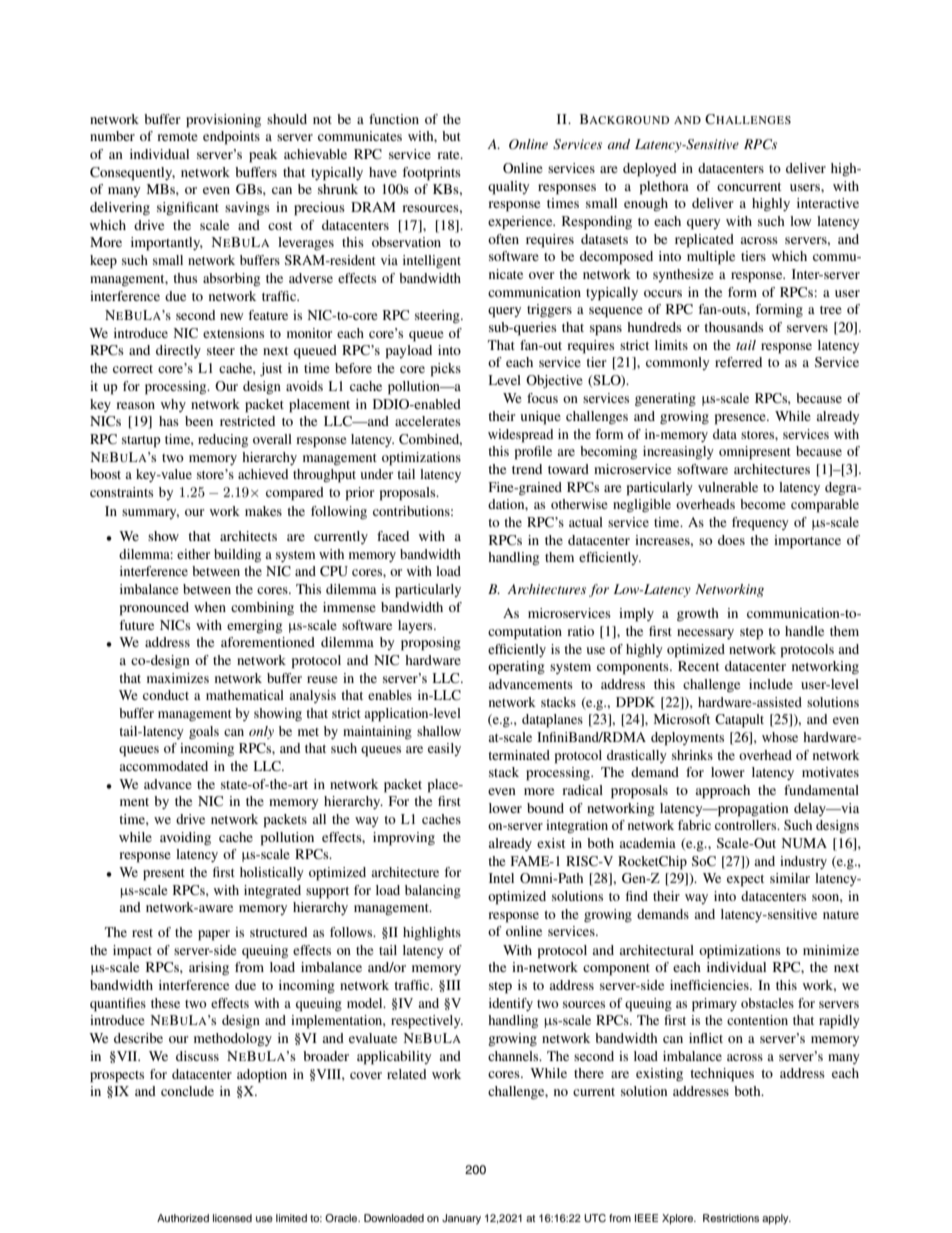 Image resolution: width=952 pixels, height=1233 pixels. What do you see at coordinates (771, 684) in the screenshot?
I see `include` at bounding box center [771, 684].
